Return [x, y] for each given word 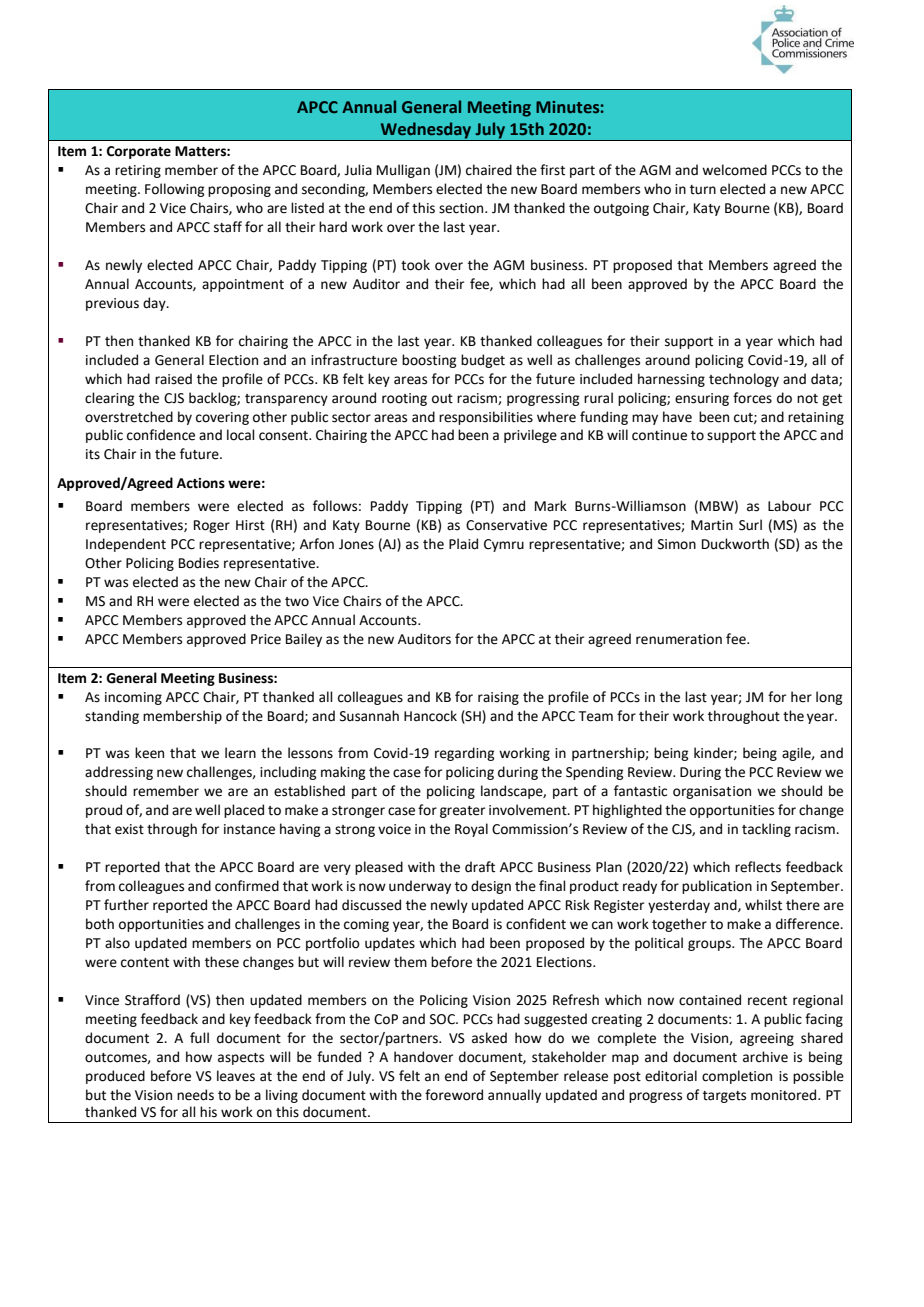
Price [266, 639]
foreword [454, 1095]
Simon [677, 544]
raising [498, 698]
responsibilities [486, 418]
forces [752, 398]
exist [129, 829]
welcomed [734, 170]
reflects [758, 867]
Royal [471, 830]
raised [173, 379]
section [462, 208]
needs [195, 1095]
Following [174, 190]
